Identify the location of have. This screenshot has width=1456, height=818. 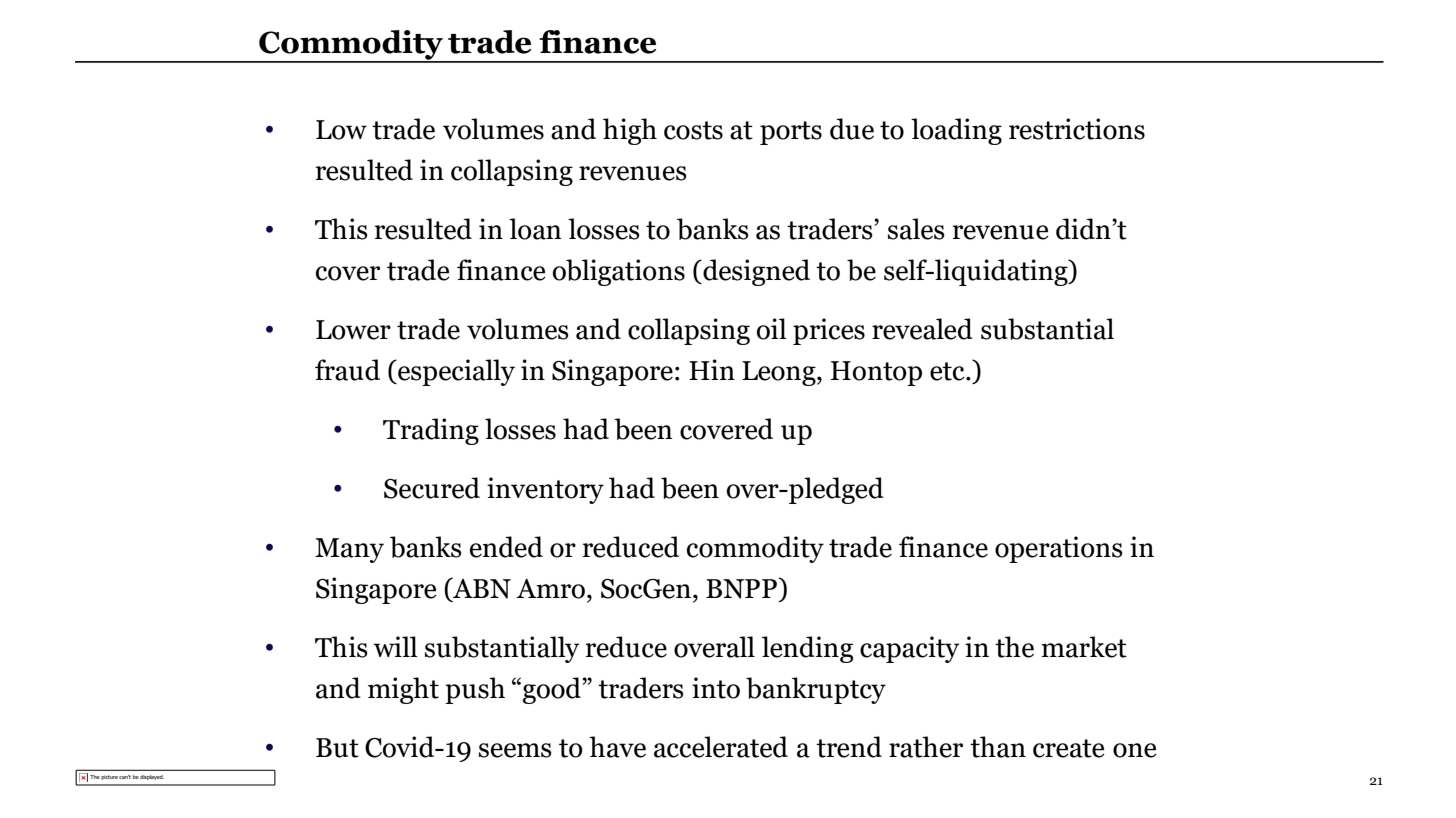
(617, 747).
